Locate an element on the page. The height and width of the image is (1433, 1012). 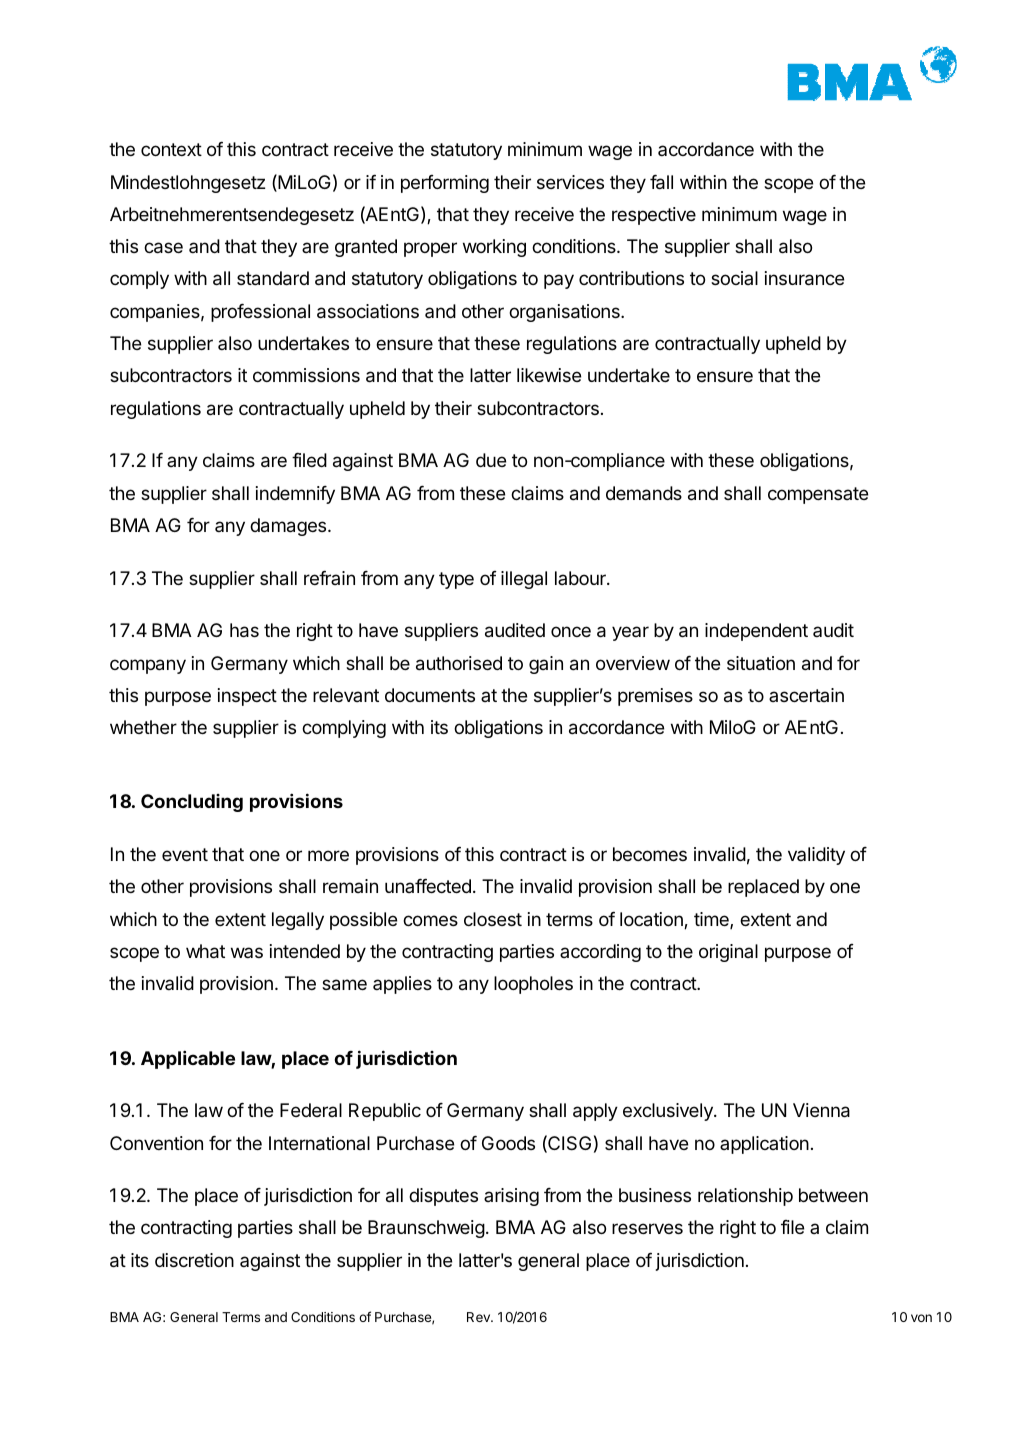
was is located at coordinates (247, 952).
